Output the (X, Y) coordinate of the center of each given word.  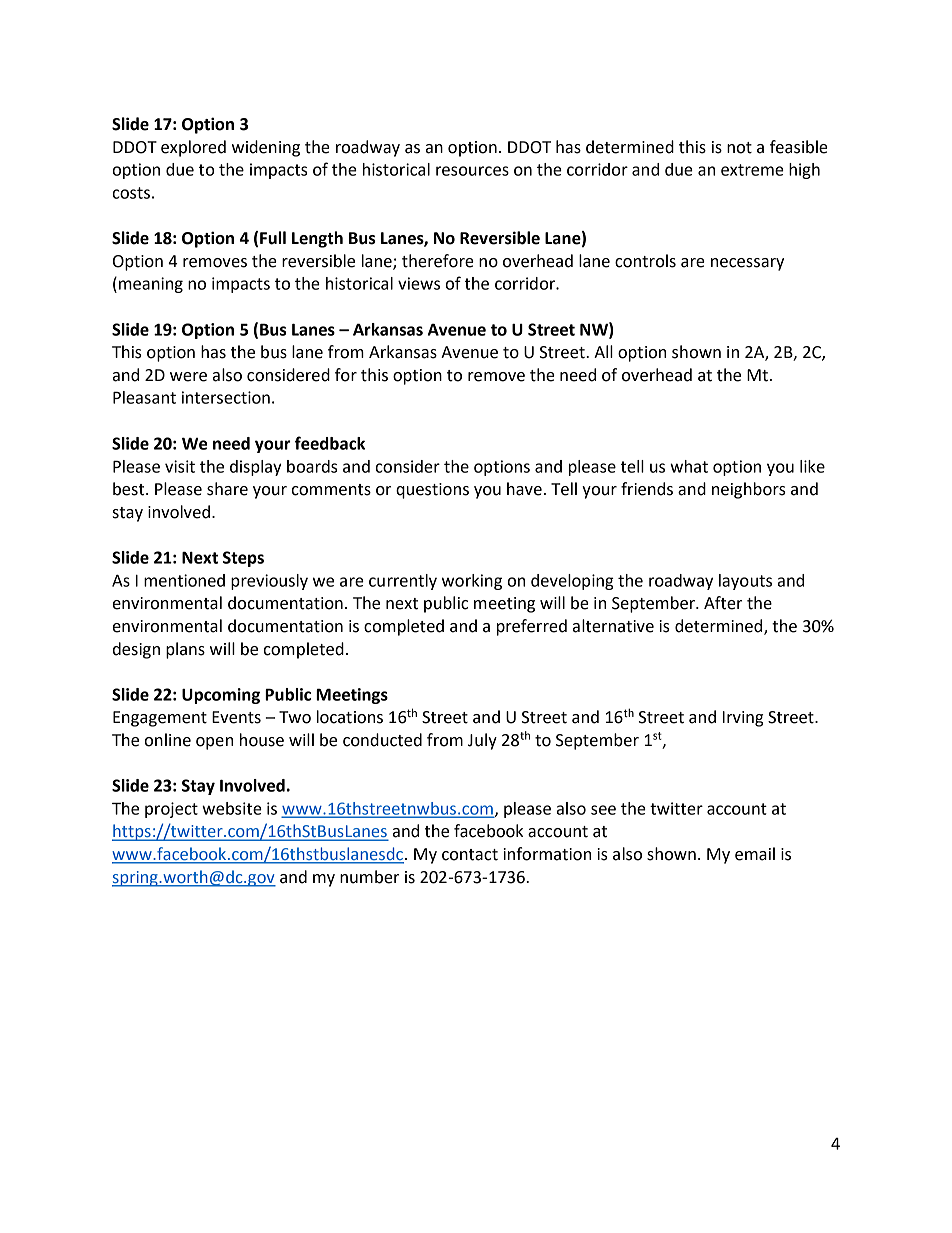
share (227, 489)
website (232, 808)
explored (193, 148)
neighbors (749, 490)
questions (432, 491)
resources (472, 171)
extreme (752, 170)
